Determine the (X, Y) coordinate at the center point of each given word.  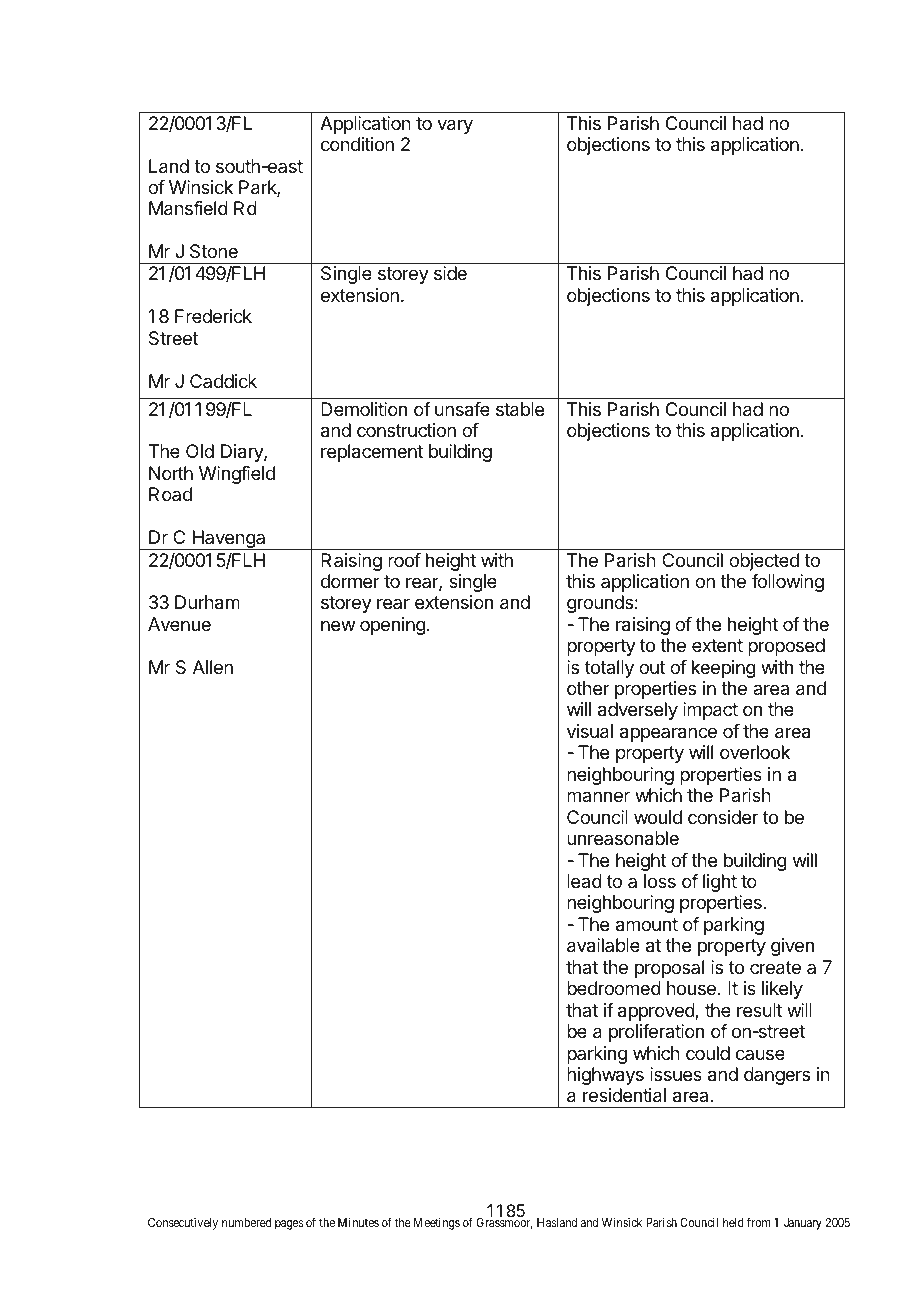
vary (455, 126)
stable (520, 409)
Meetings (437, 1223)
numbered (246, 1222)
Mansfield (188, 208)
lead (584, 881)
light (720, 883)
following (788, 583)
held (733, 1222)
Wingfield (237, 475)
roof (404, 560)
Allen (213, 667)
